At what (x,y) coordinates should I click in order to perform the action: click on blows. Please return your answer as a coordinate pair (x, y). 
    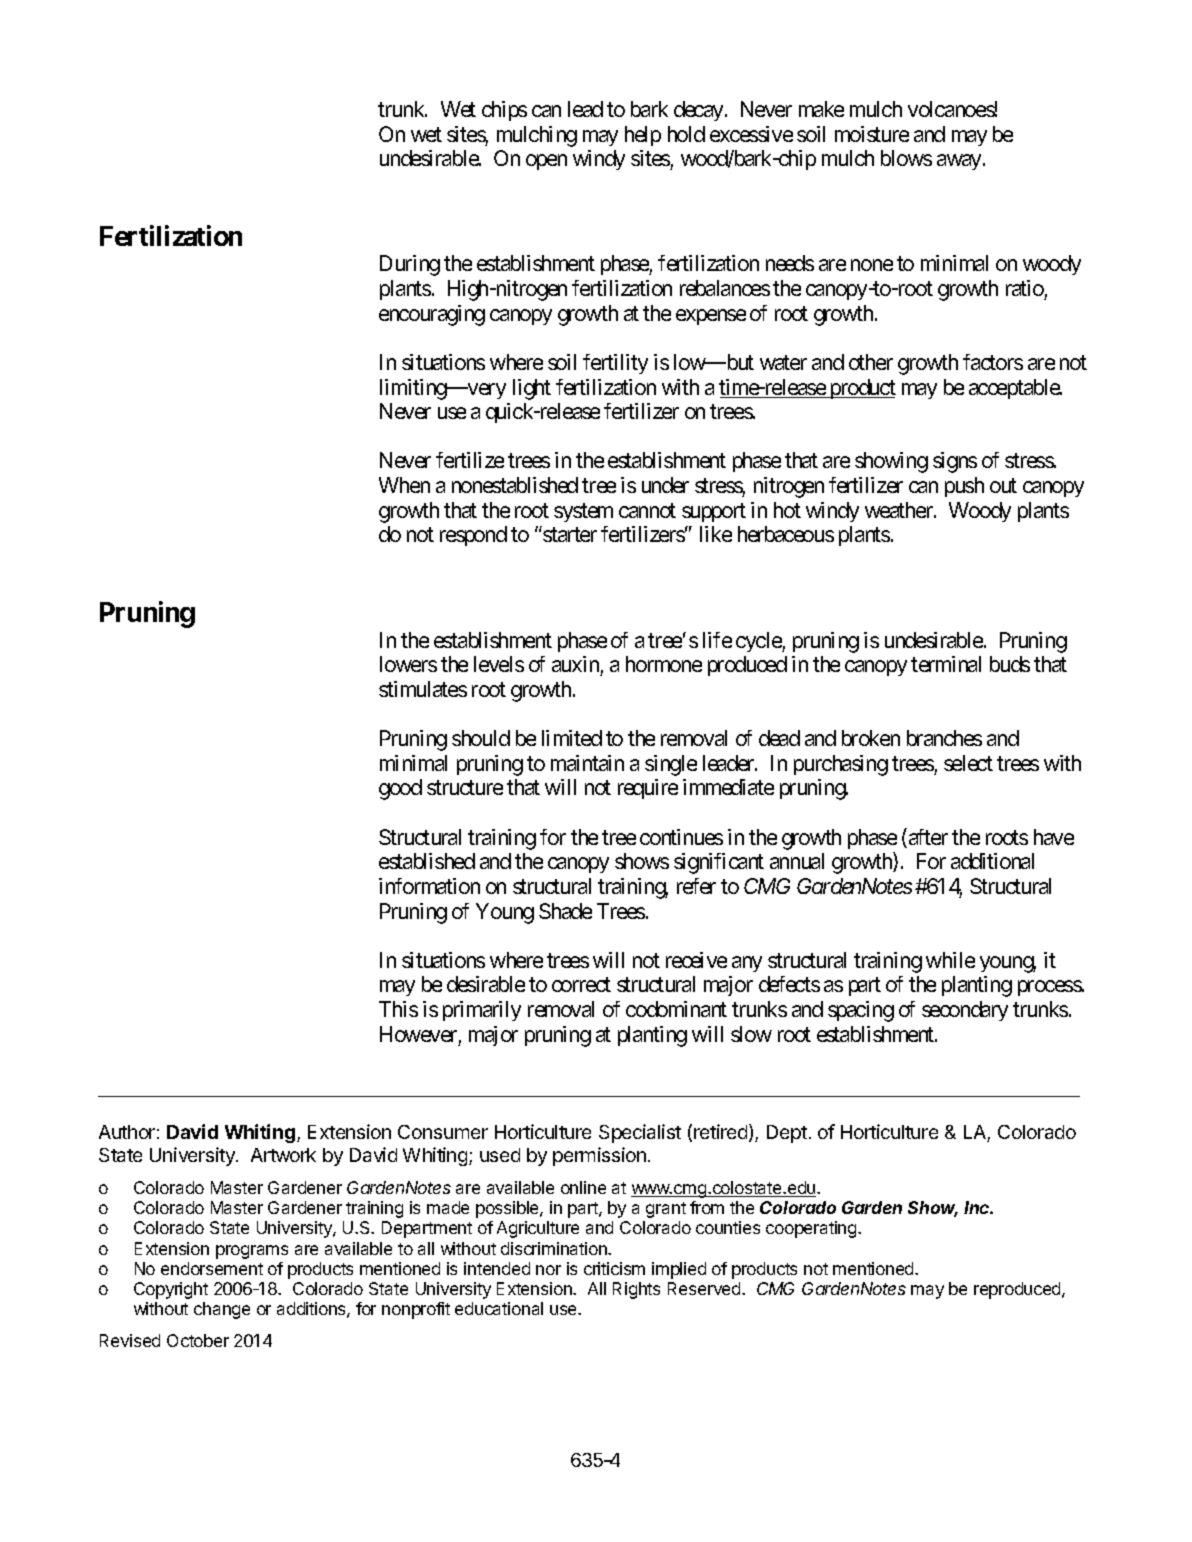
    Looking at the image, I should click on (906, 158).
